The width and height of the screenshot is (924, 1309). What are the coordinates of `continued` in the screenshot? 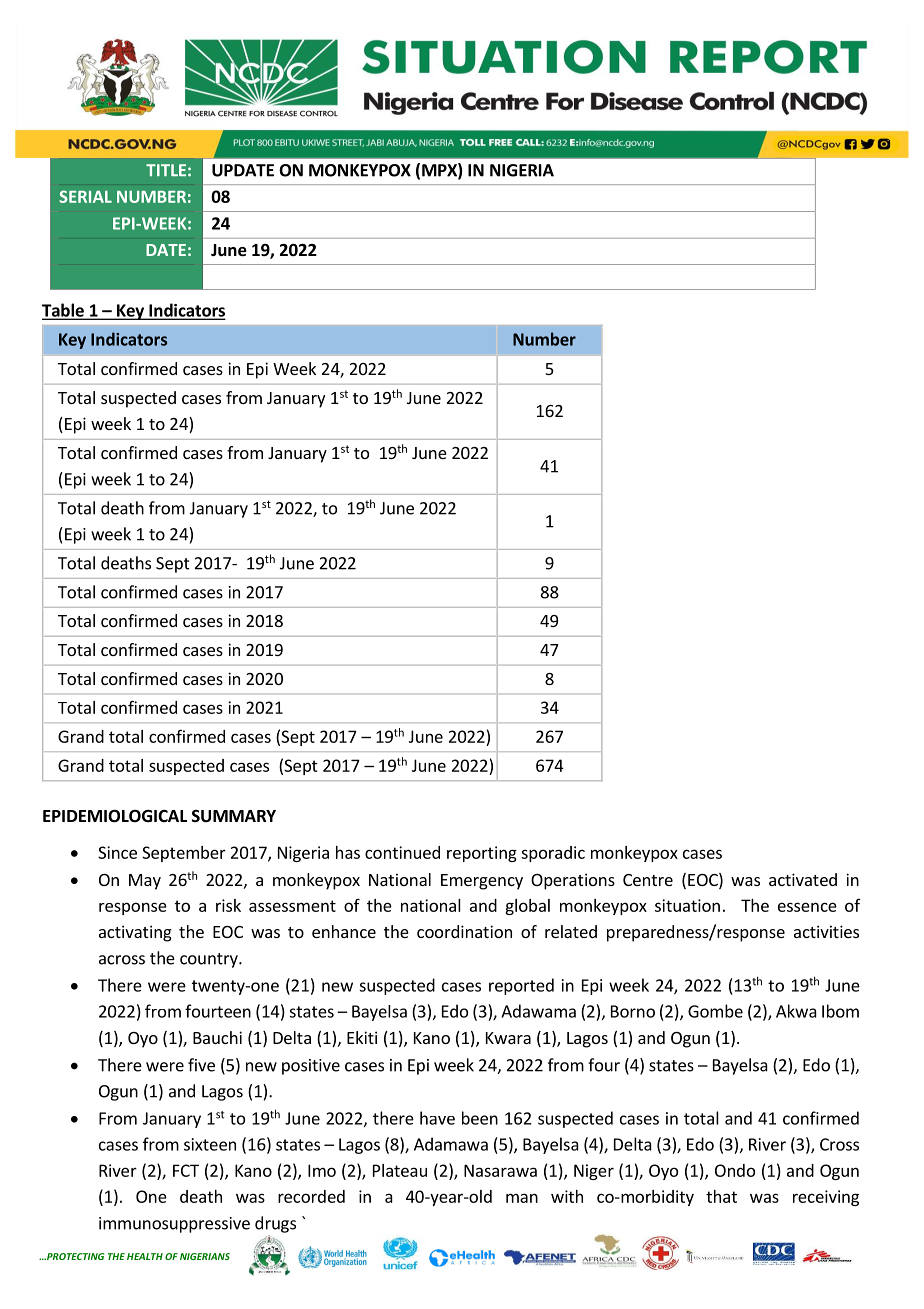 It's located at (402, 852).
